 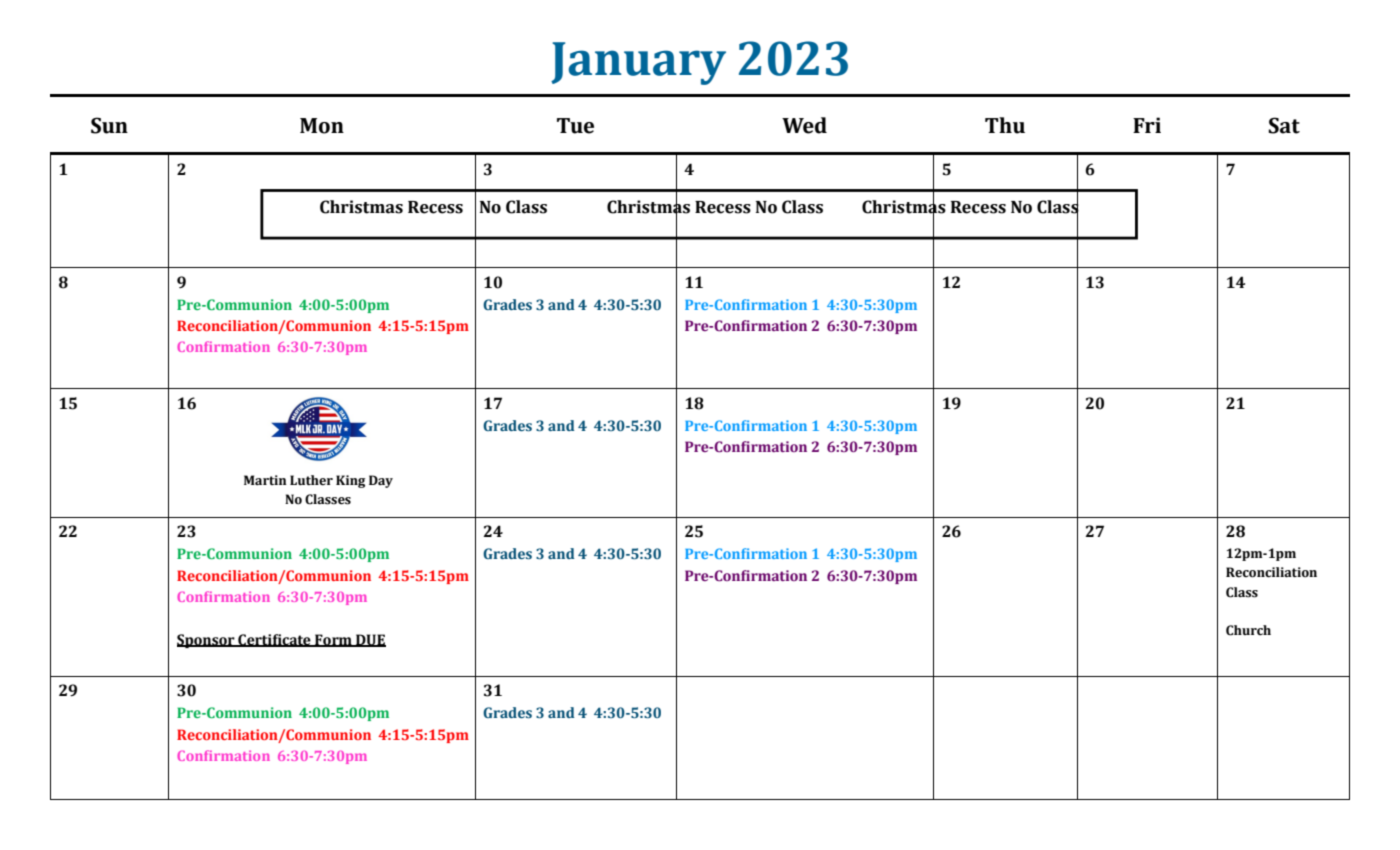 What do you see at coordinates (381, 481) in the document?
I see `Day` at bounding box center [381, 481].
